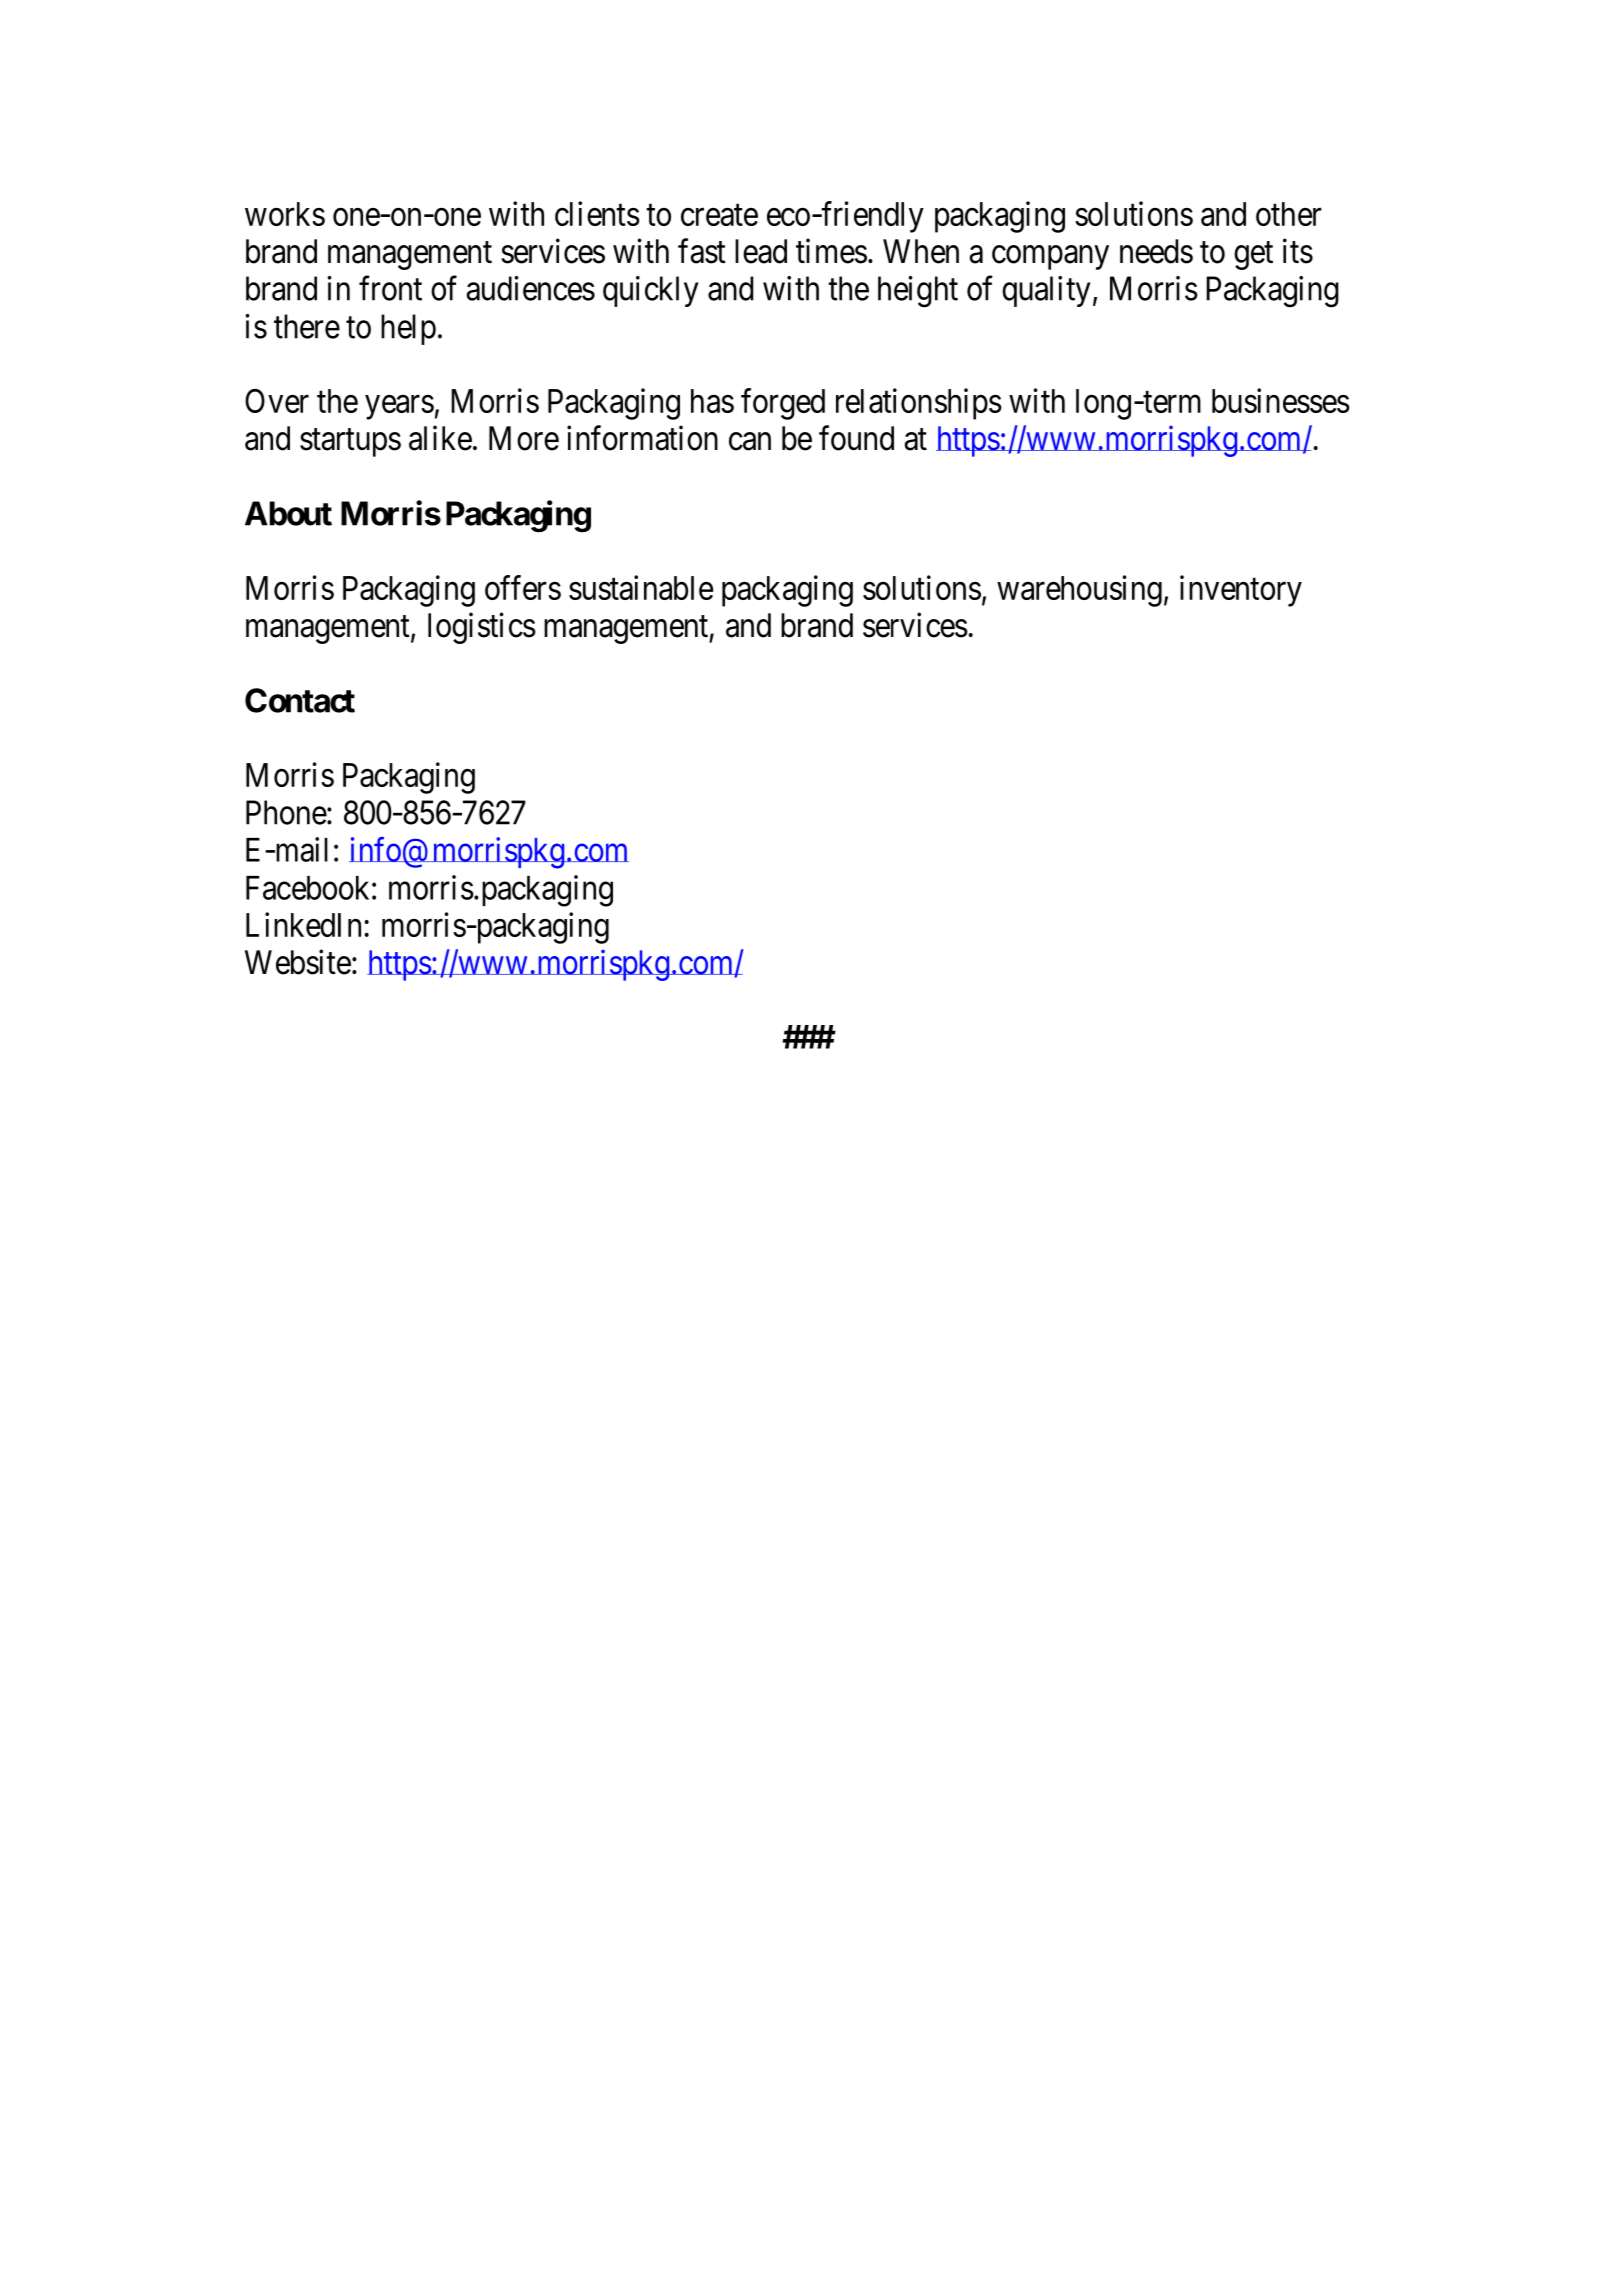 This screenshot has width=1613, height=2282. What do you see at coordinates (286, 812) in the screenshot?
I see `Phone` at bounding box center [286, 812].
